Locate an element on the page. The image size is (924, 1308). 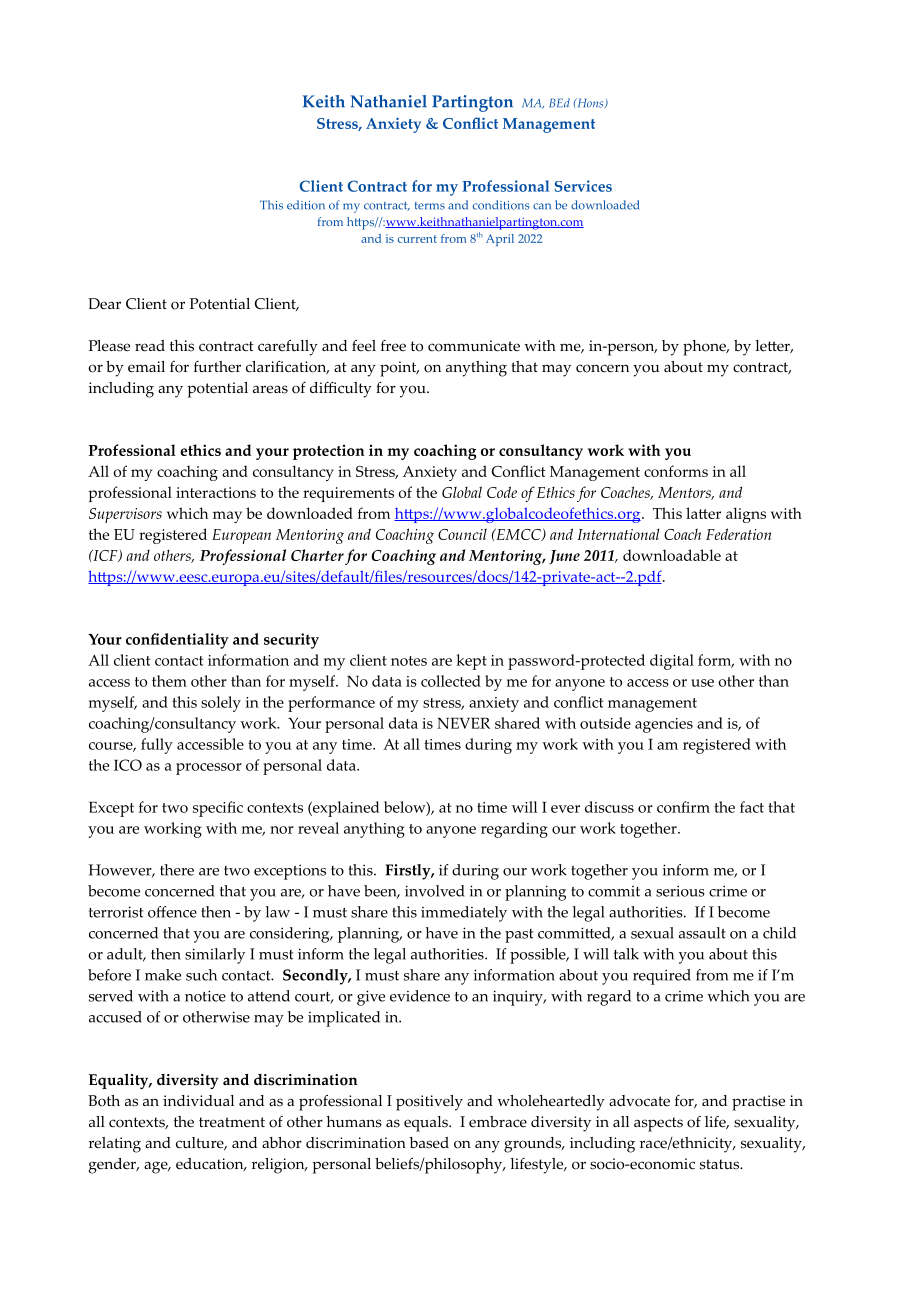
Council is located at coordinates (462, 534).
